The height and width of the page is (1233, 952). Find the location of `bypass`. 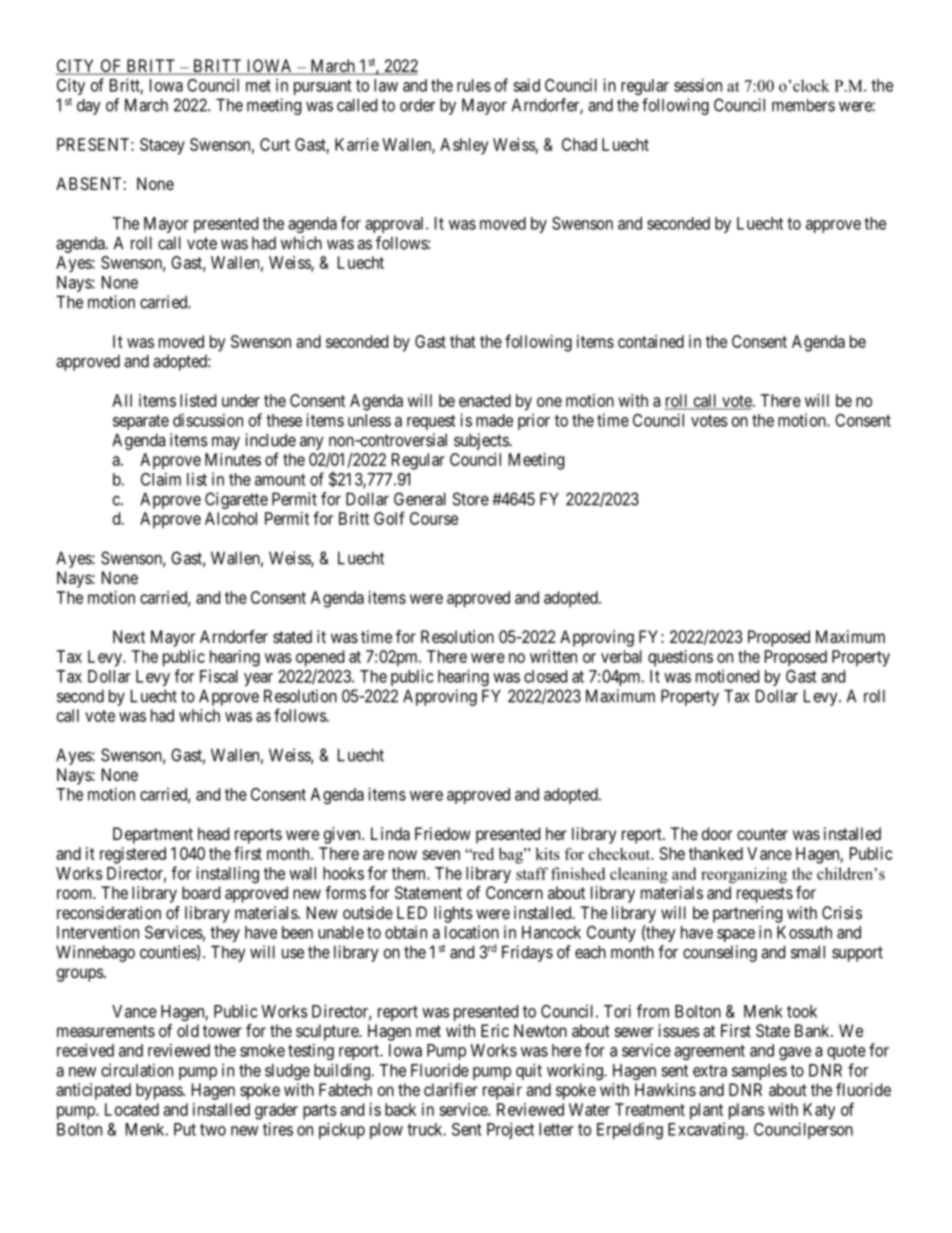

bypass is located at coordinates (160, 1091).
